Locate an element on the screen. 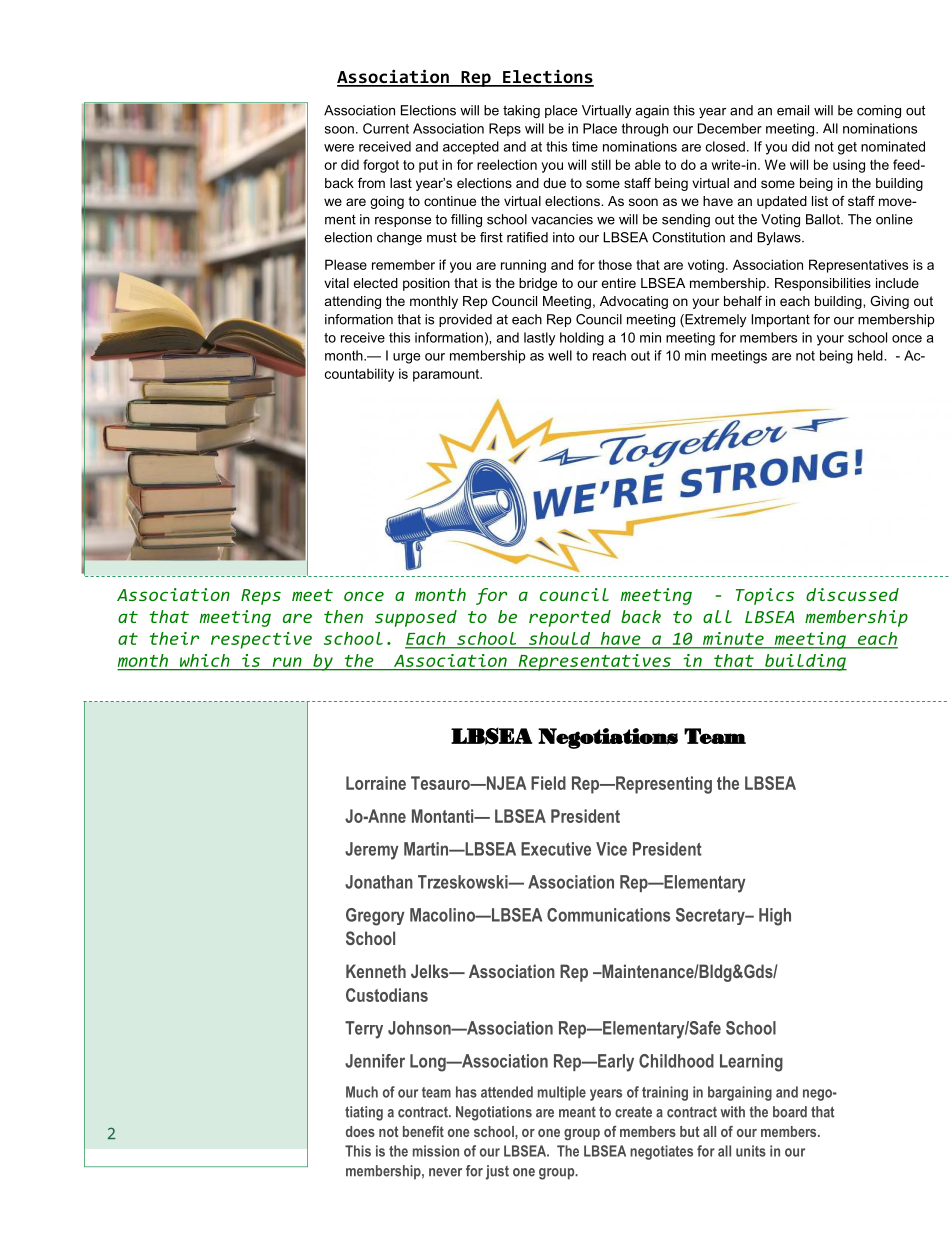 This screenshot has height=1233, width=952. discussed is located at coordinates (852, 594).
